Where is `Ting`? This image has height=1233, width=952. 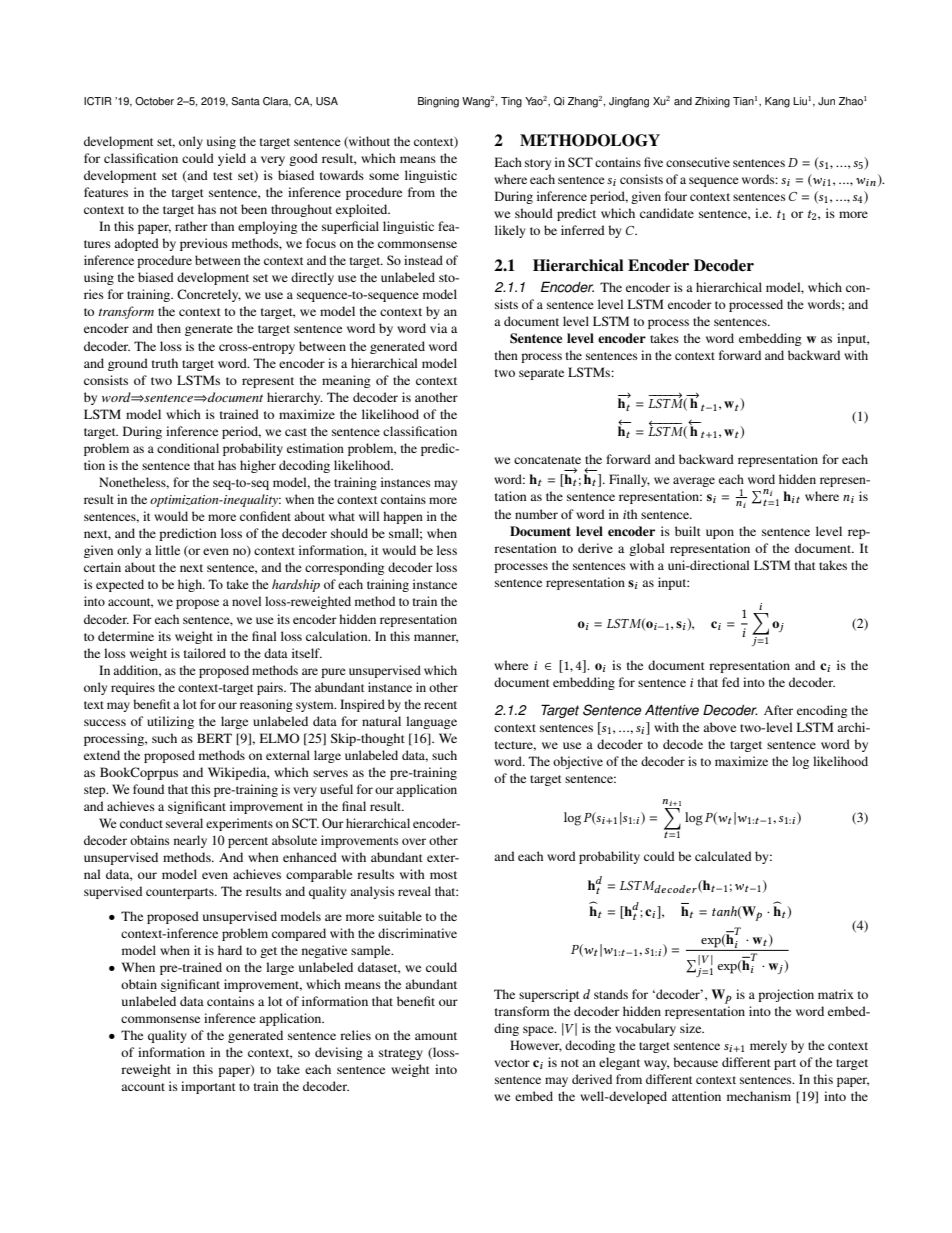
Ting is located at coordinates (511, 102).
